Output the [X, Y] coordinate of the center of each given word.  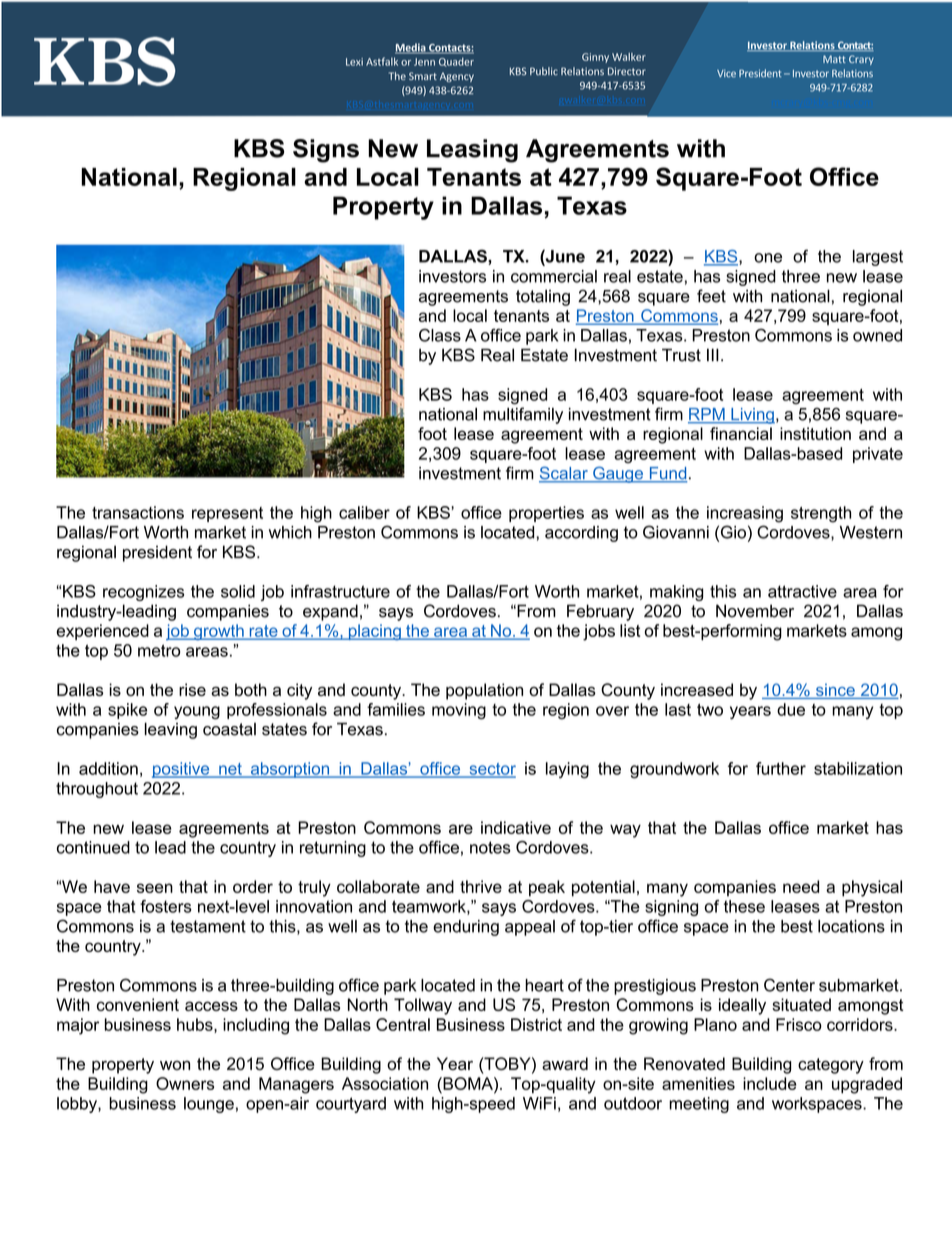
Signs [326, 151]
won [175, 1065]
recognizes [143, 593]
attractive [802, 591]
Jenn [424, 62]
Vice [726, 73]
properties [546, 514]
